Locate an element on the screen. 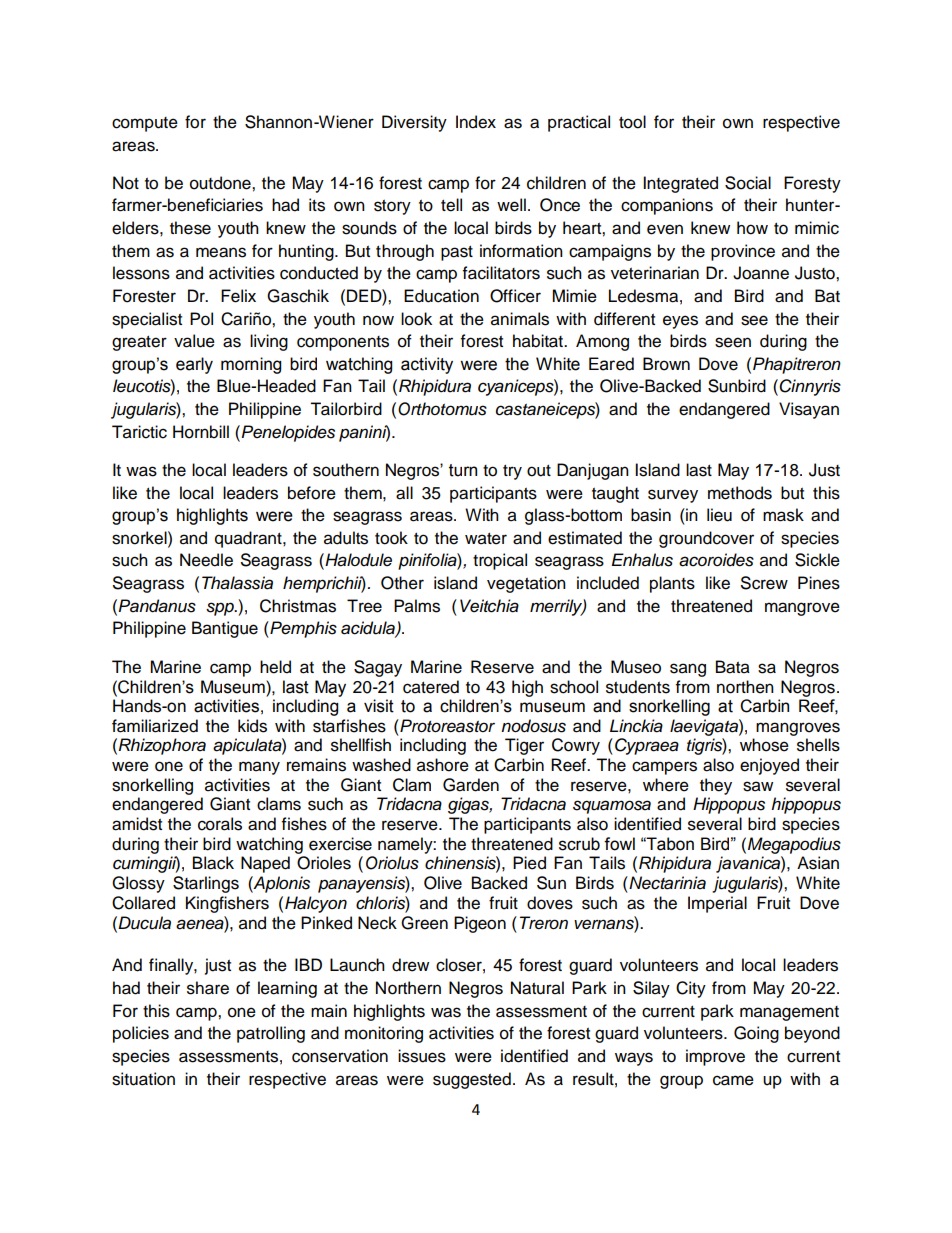 Image resolution: width=952 pixels, height=1233 pixels. suggested is located at coordinates (472, 1080).
